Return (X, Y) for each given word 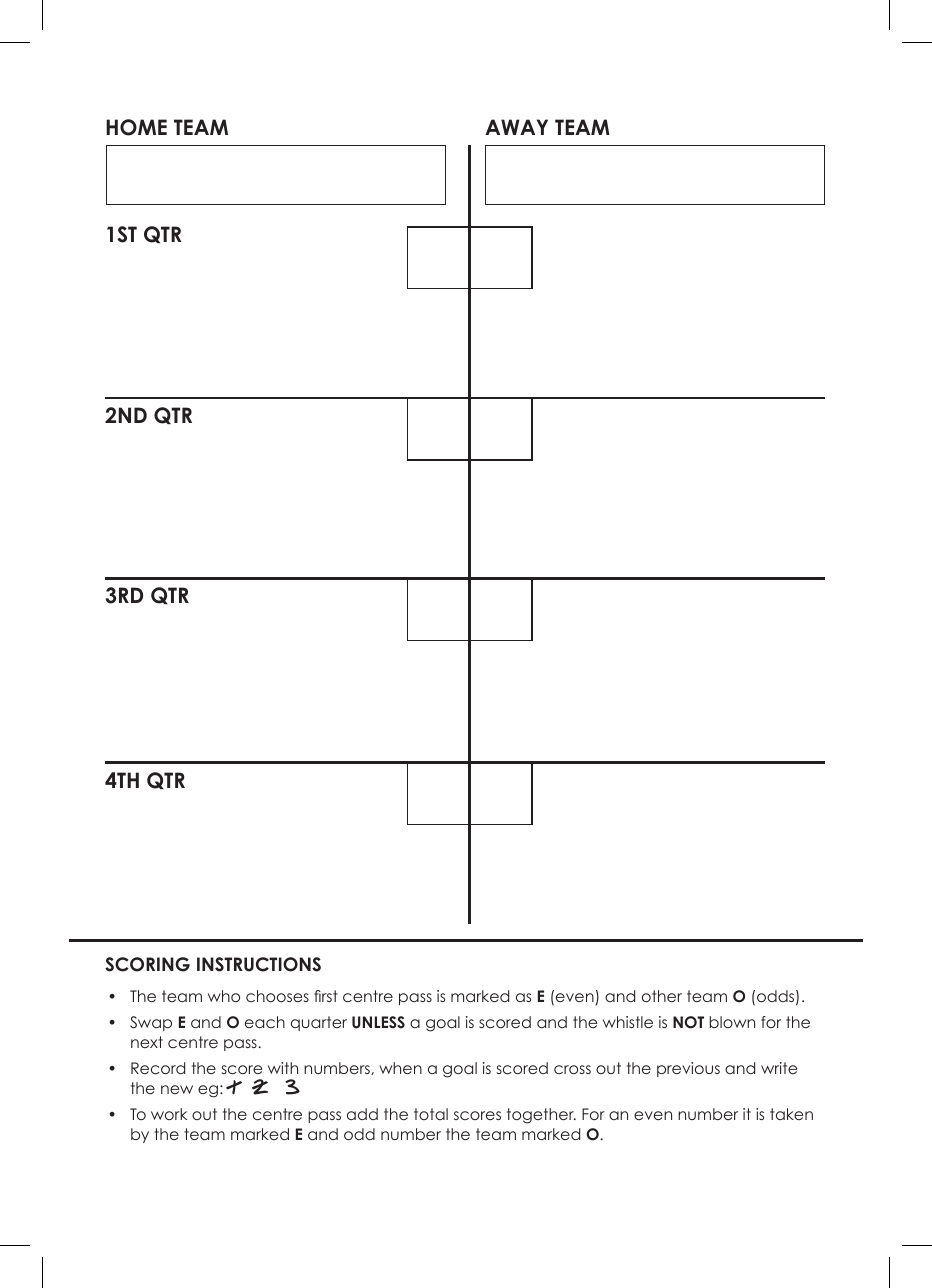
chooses (277, 996)
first (326, 996)
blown (732, 1022)
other (662, 996)
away (516, 127)
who (224, 996)
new (177, 1089)
